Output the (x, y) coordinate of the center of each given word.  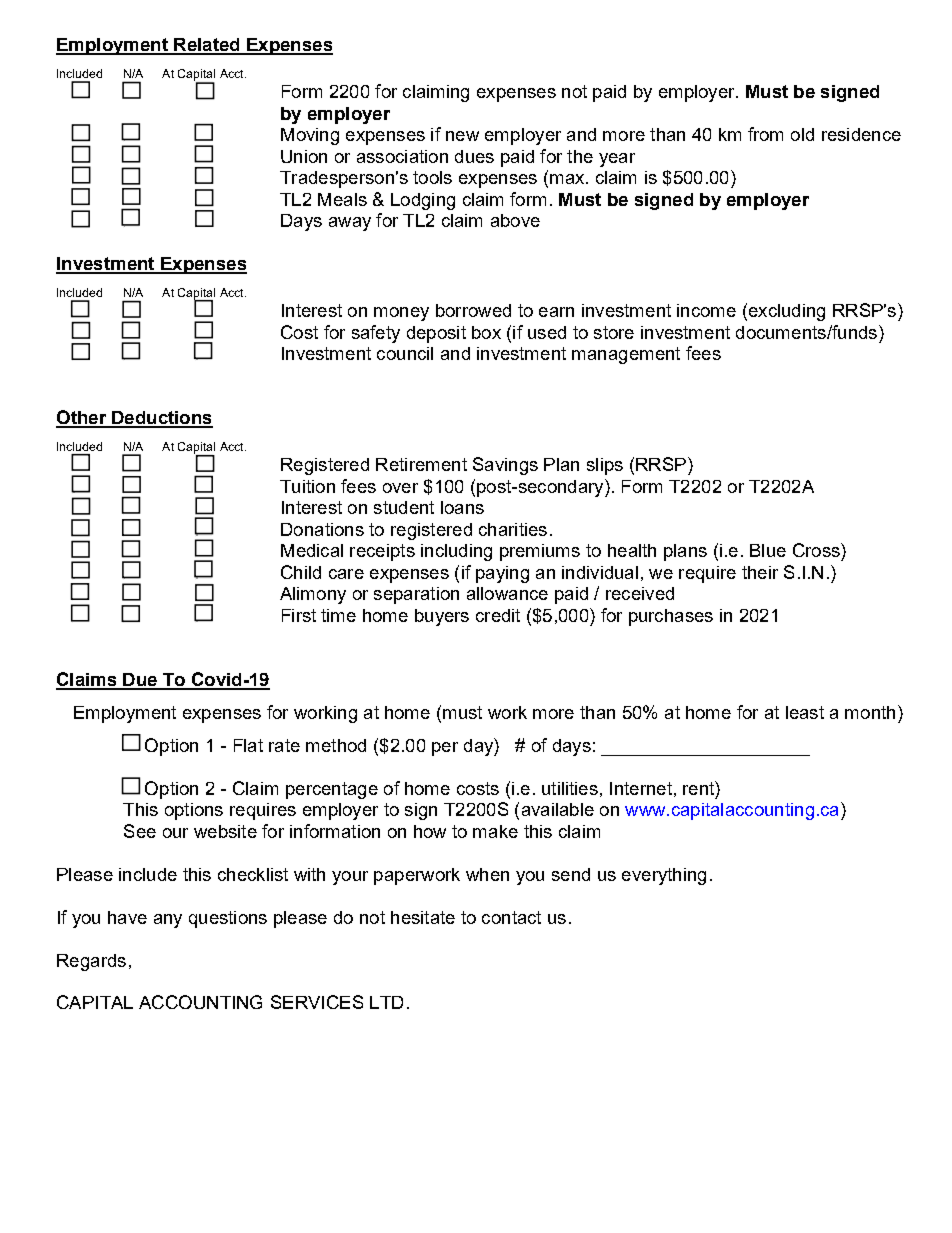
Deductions (161, 419)
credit (498, 615)
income (706, 310)
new (462, 136)
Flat (248, 745)
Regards (91, 962)
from (765, 134)
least (805, 712)
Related (207, 46)
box (486, 332)
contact (511, 917)
